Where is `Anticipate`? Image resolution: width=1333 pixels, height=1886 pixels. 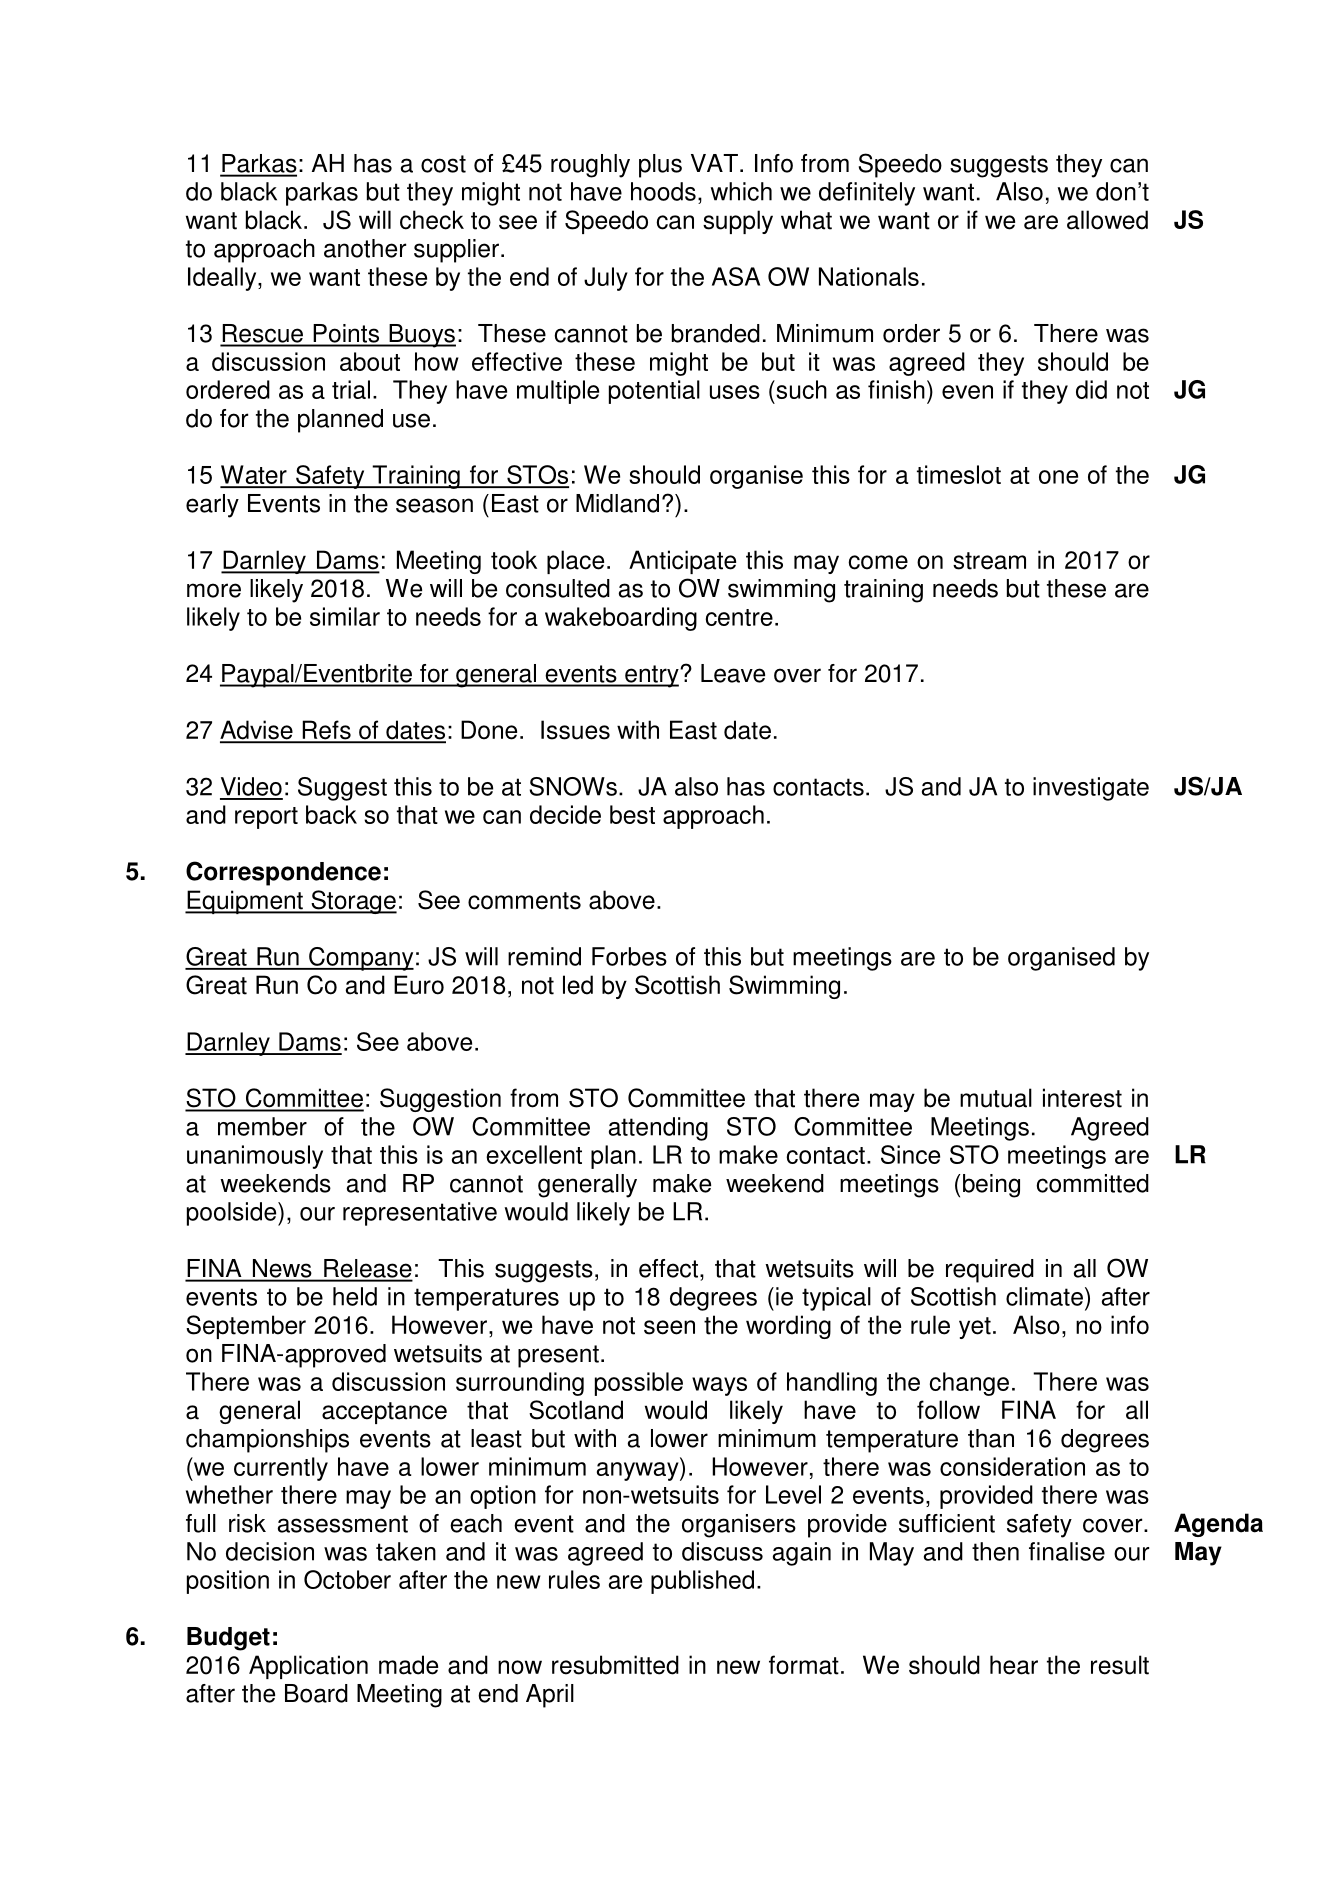
Anticipate is located at coordinates (682, 562).
